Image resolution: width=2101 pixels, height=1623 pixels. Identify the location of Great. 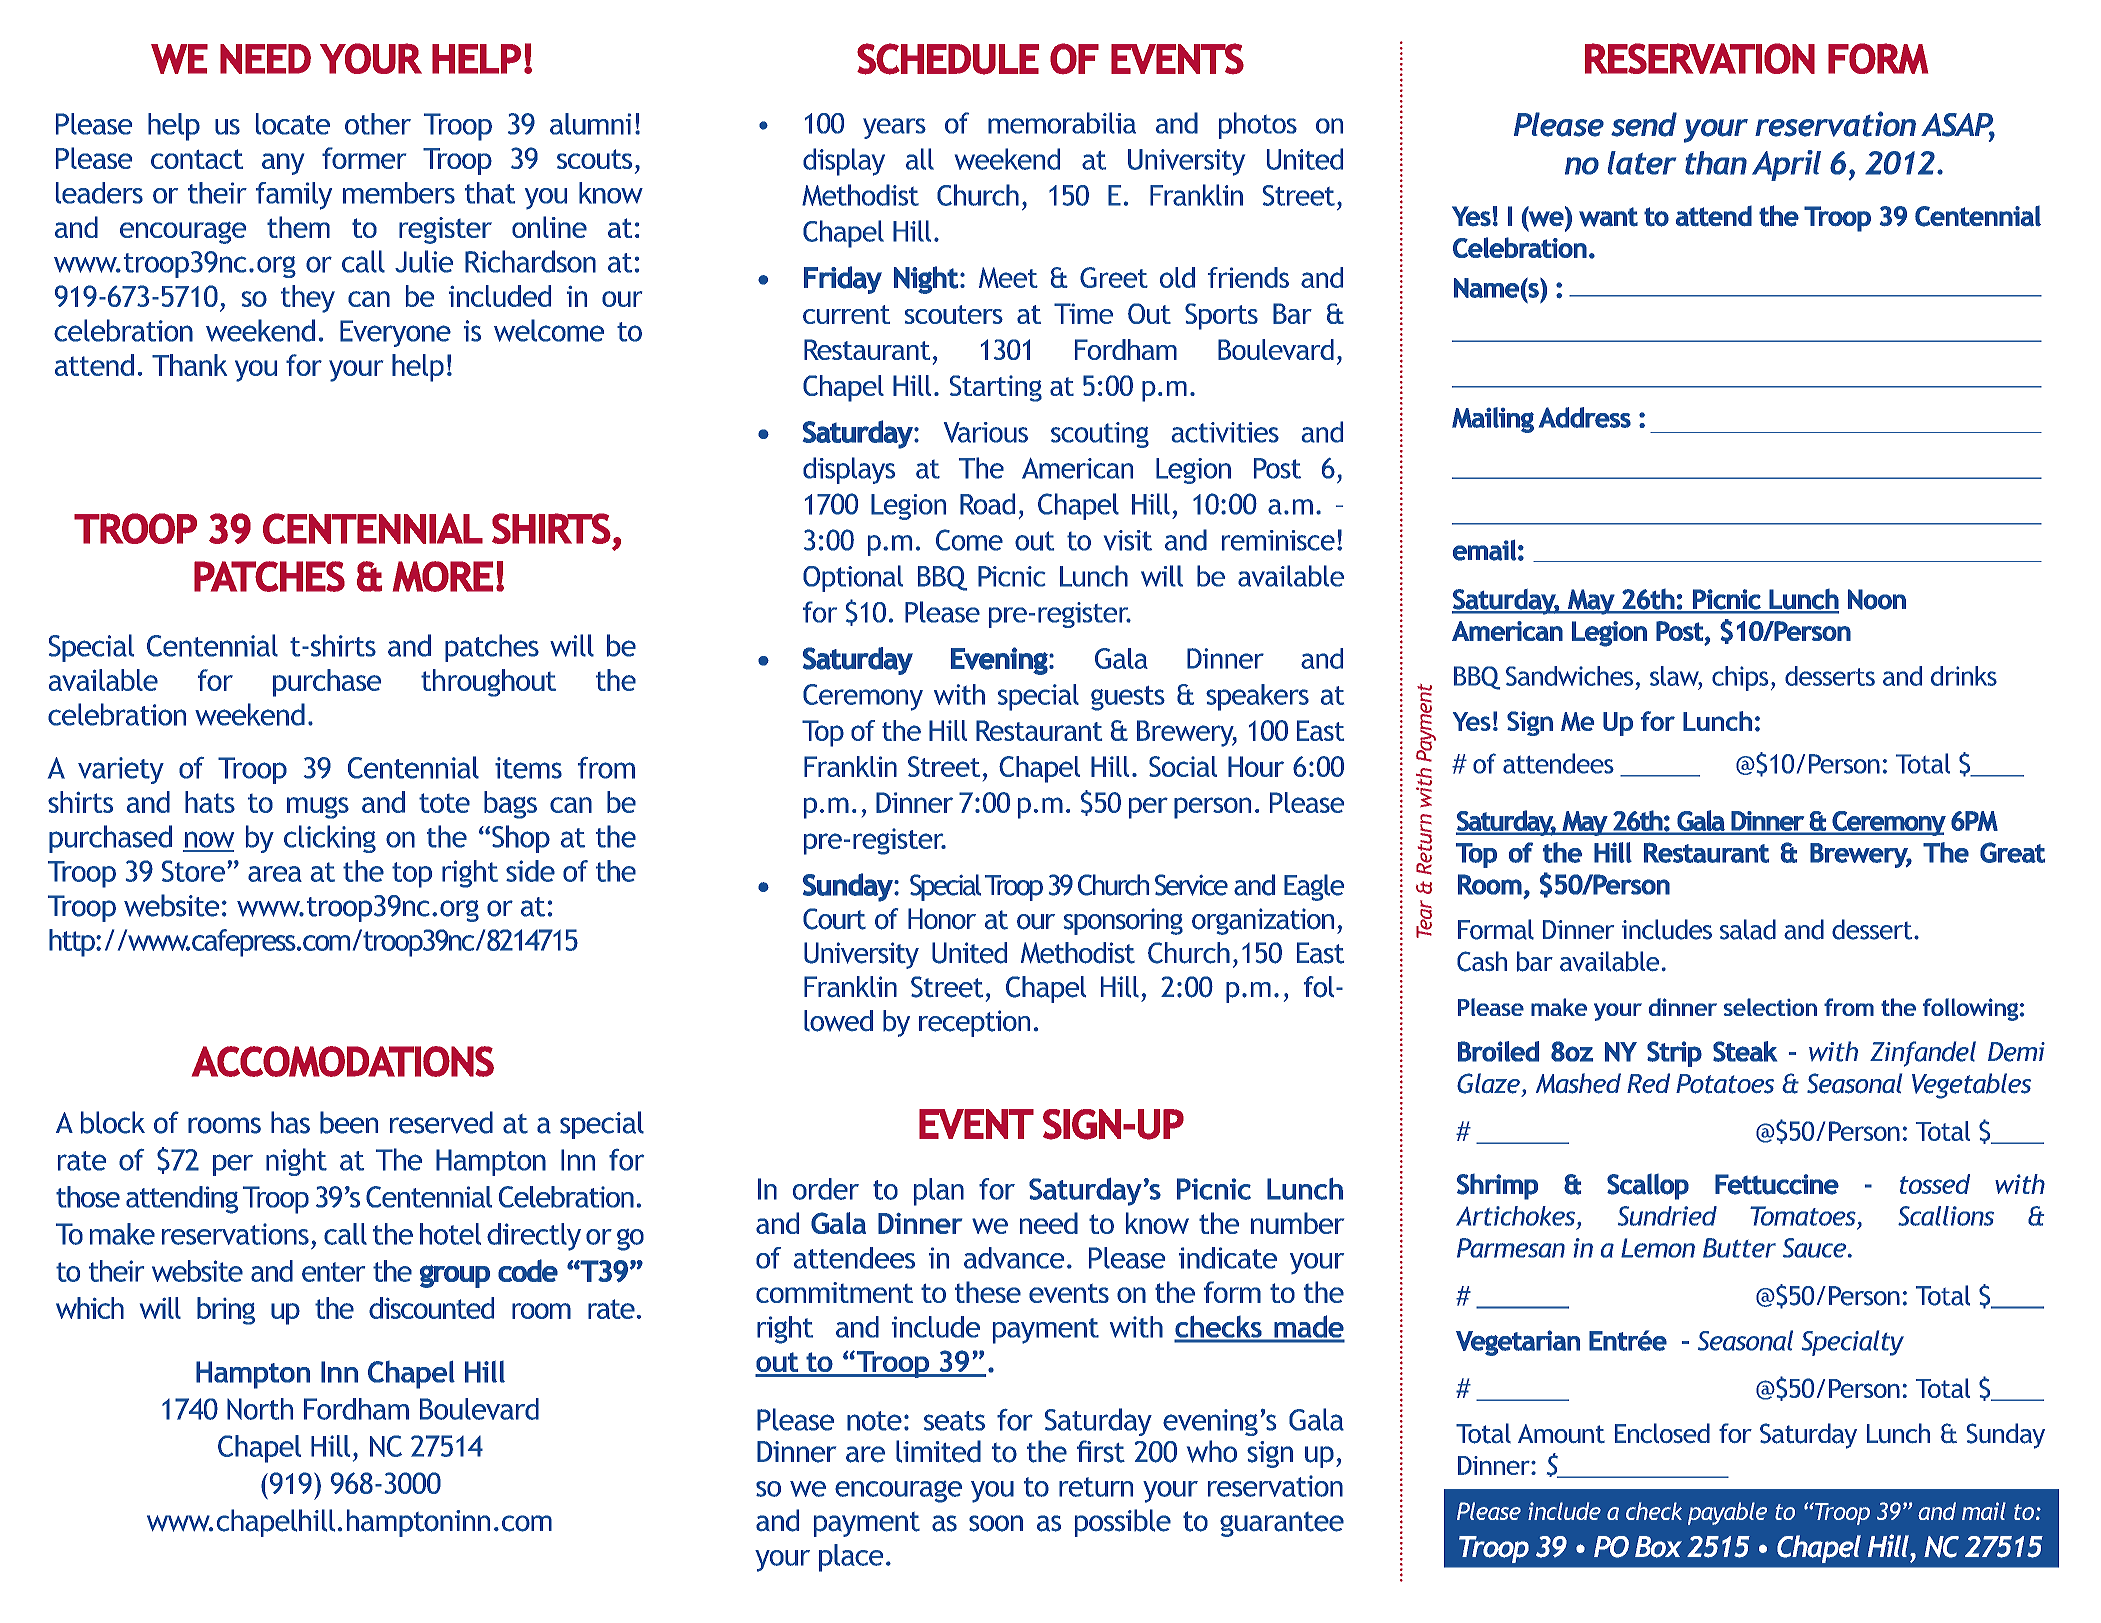
(2012, 852).
